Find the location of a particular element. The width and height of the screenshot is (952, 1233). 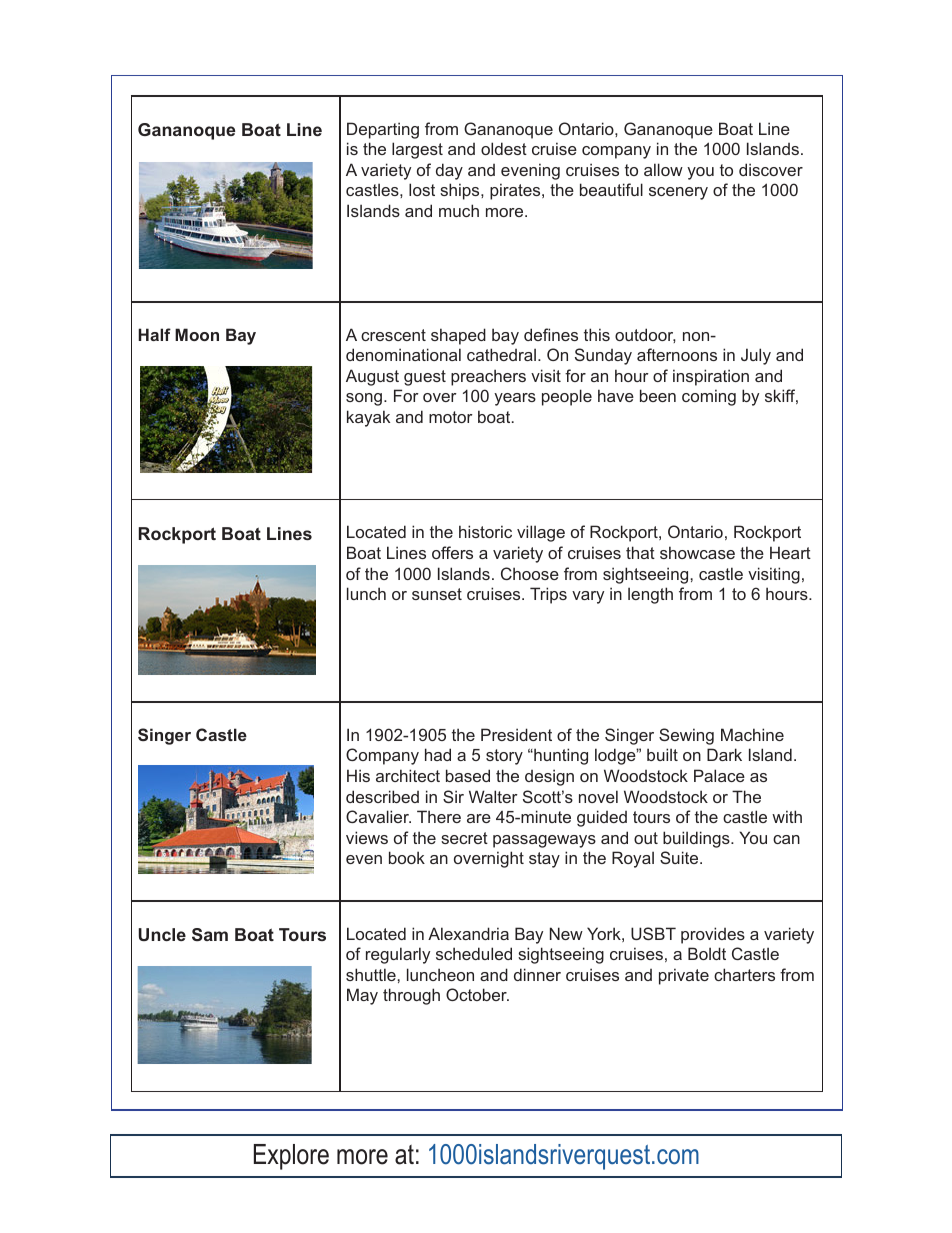

Departing is located at coordinates (383, 130).
